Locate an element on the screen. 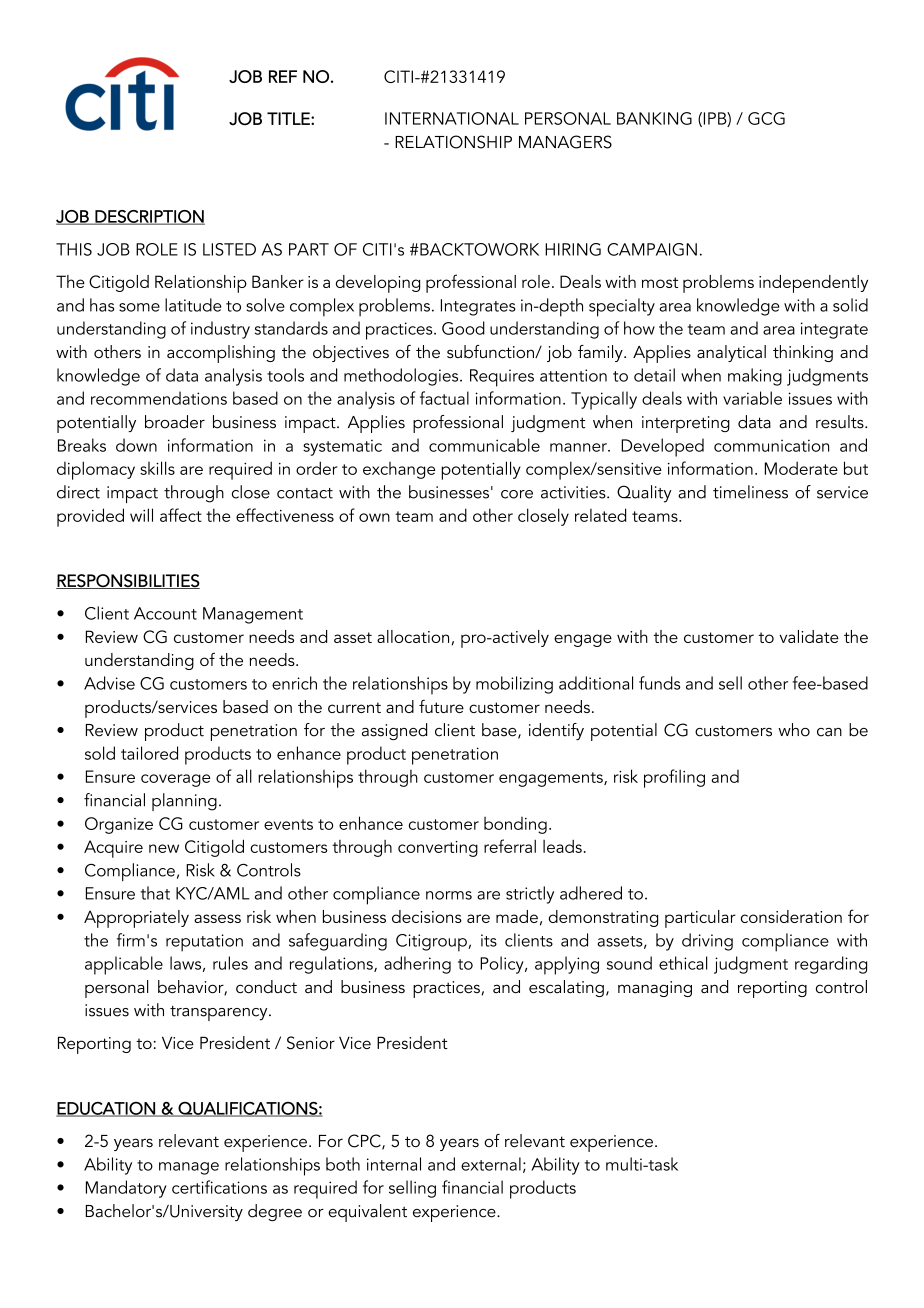  Mandatory is located at coordinates (126, 1189).
